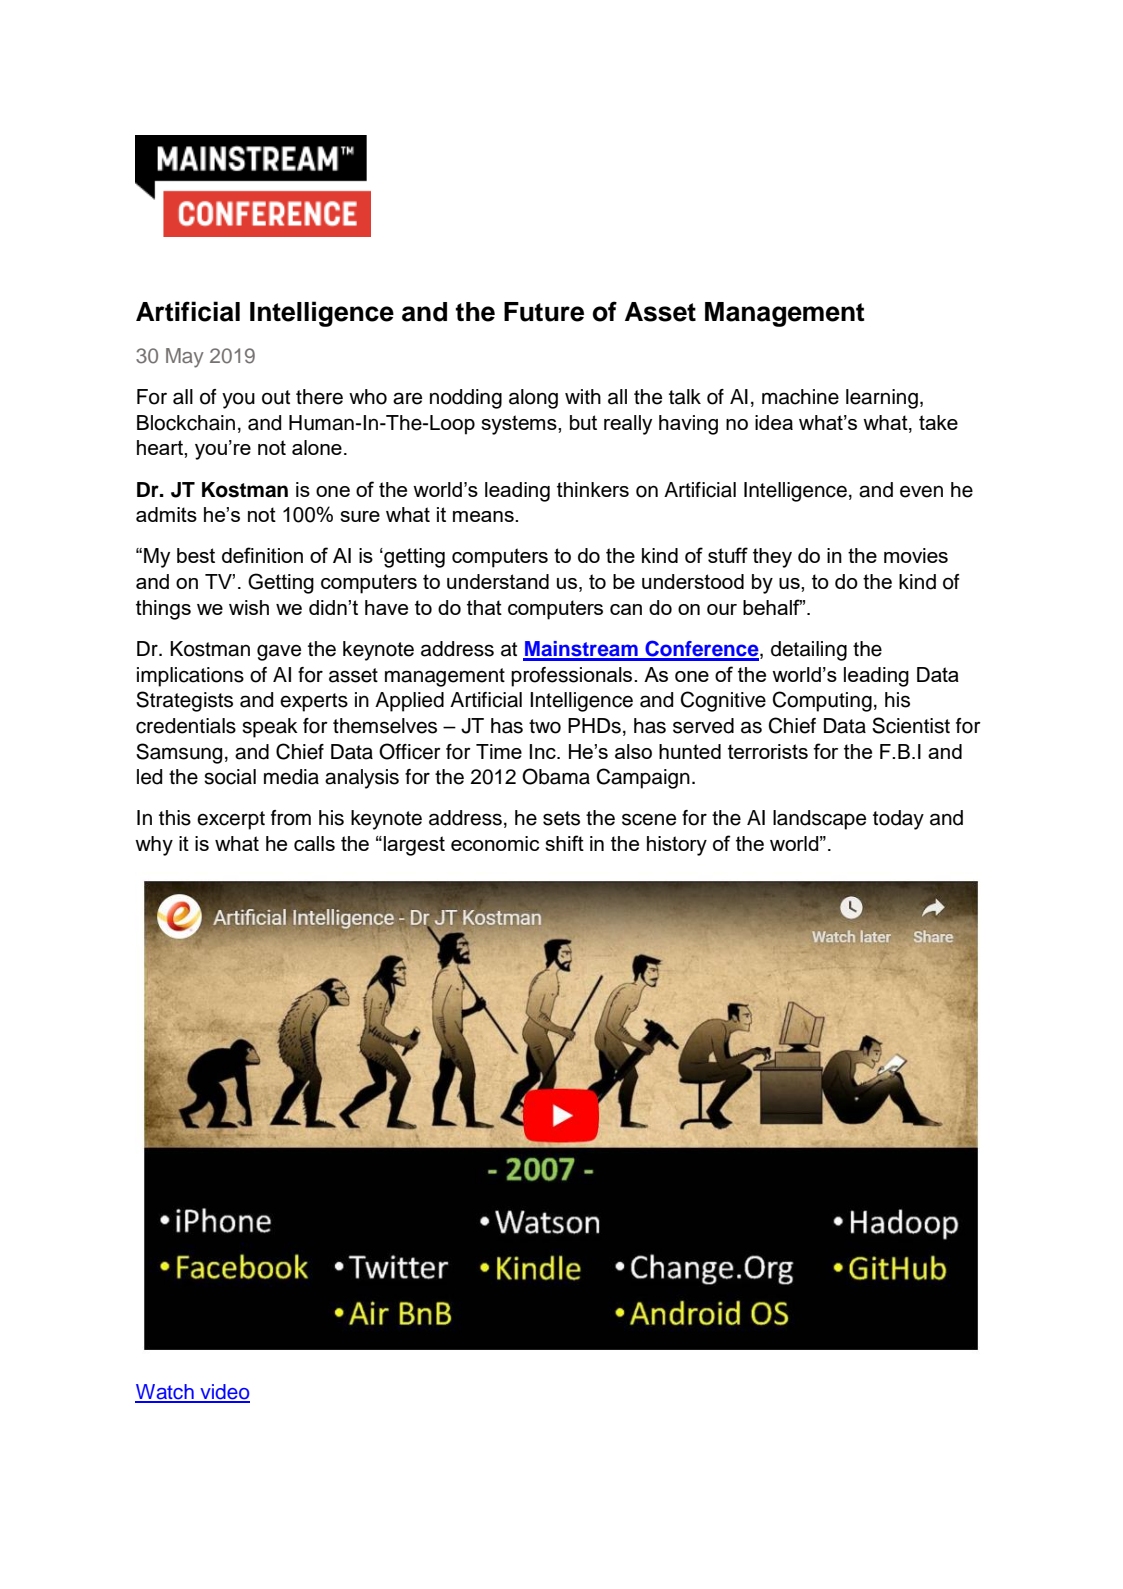  Describe the element at coordinates (772, 558) in the screenshot. I see `they` at that location.
